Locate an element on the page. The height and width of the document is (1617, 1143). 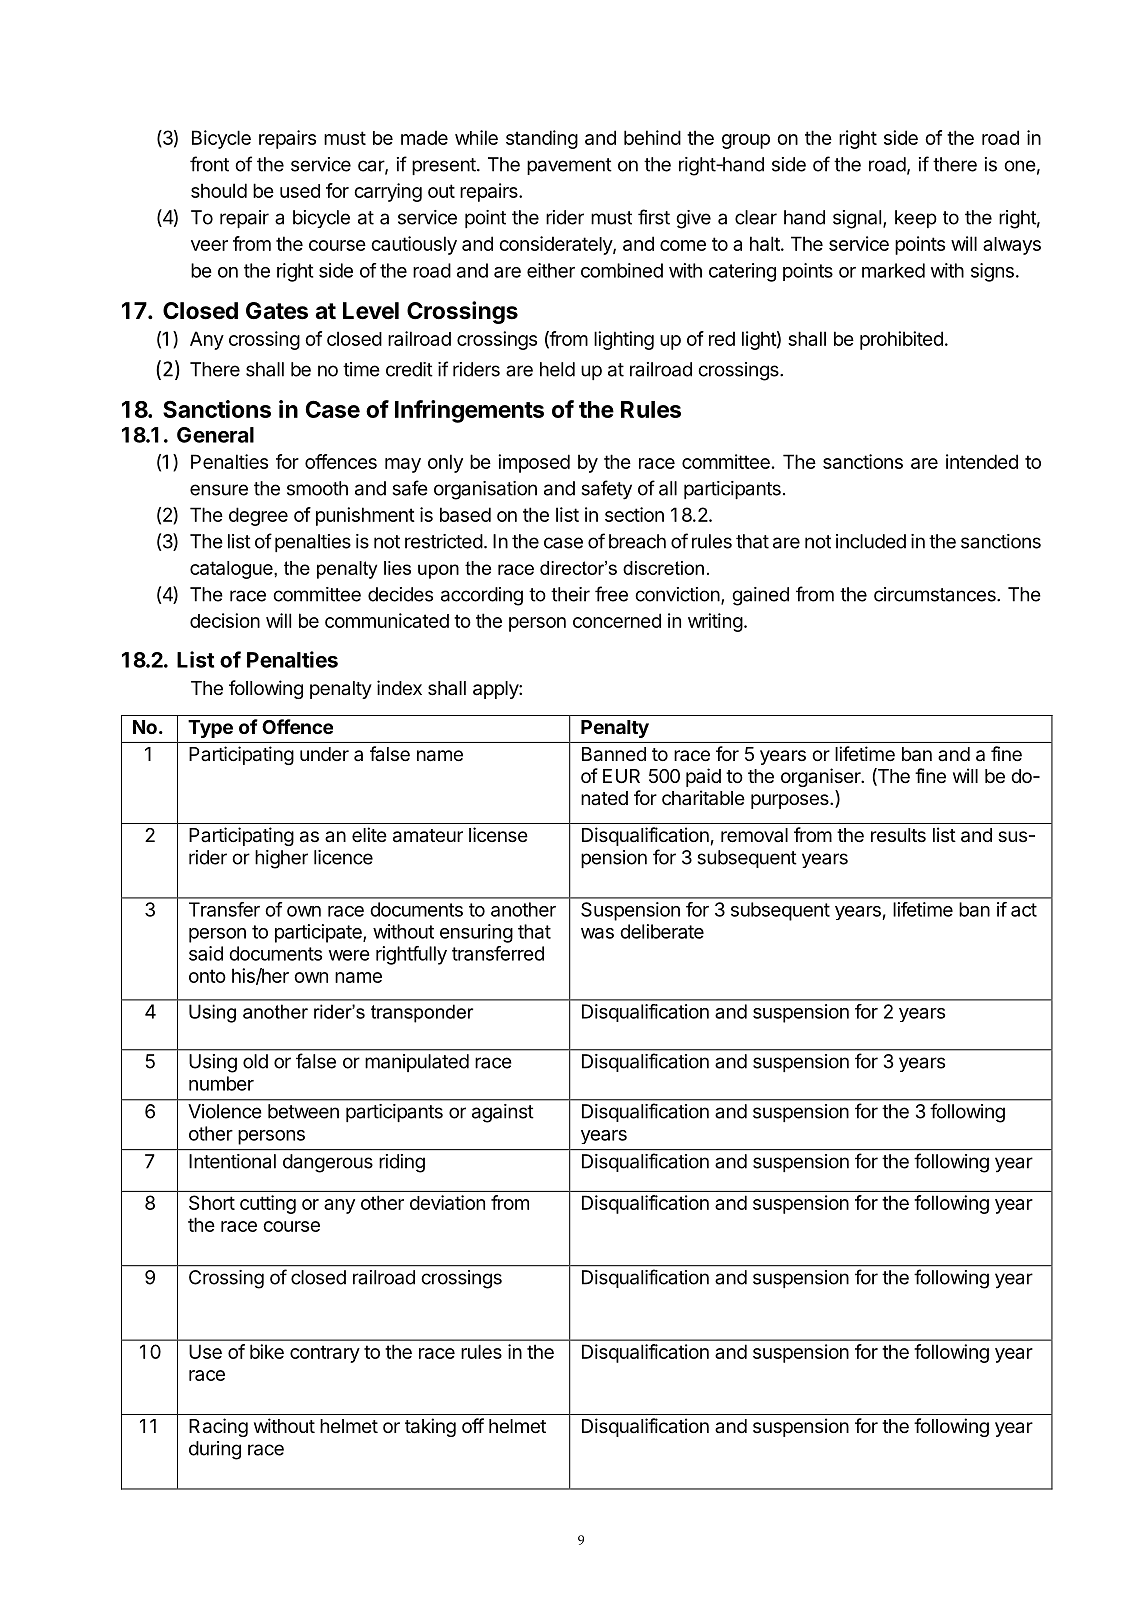
results is located at coordinates (898, 835).
